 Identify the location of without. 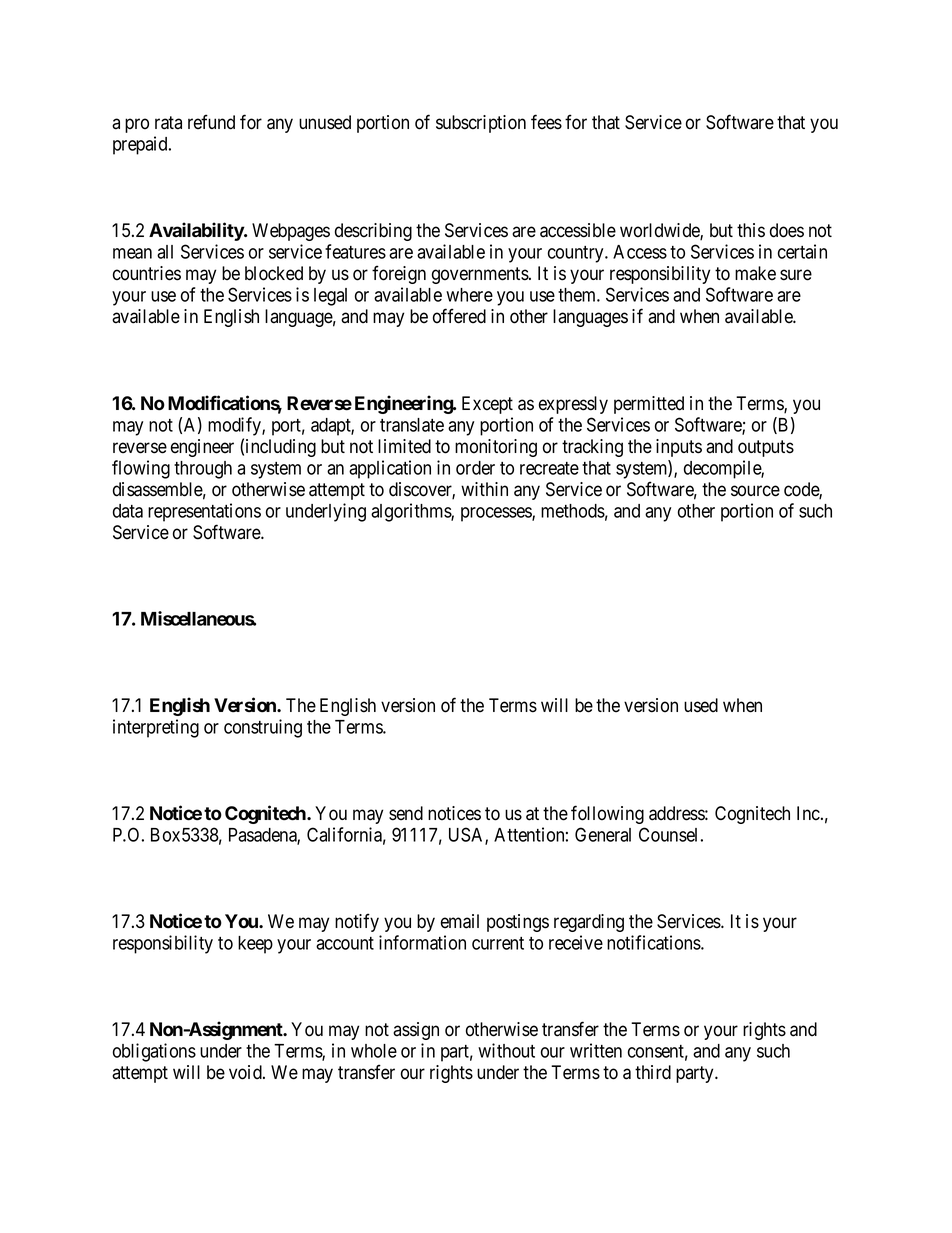
(506, 1050).
